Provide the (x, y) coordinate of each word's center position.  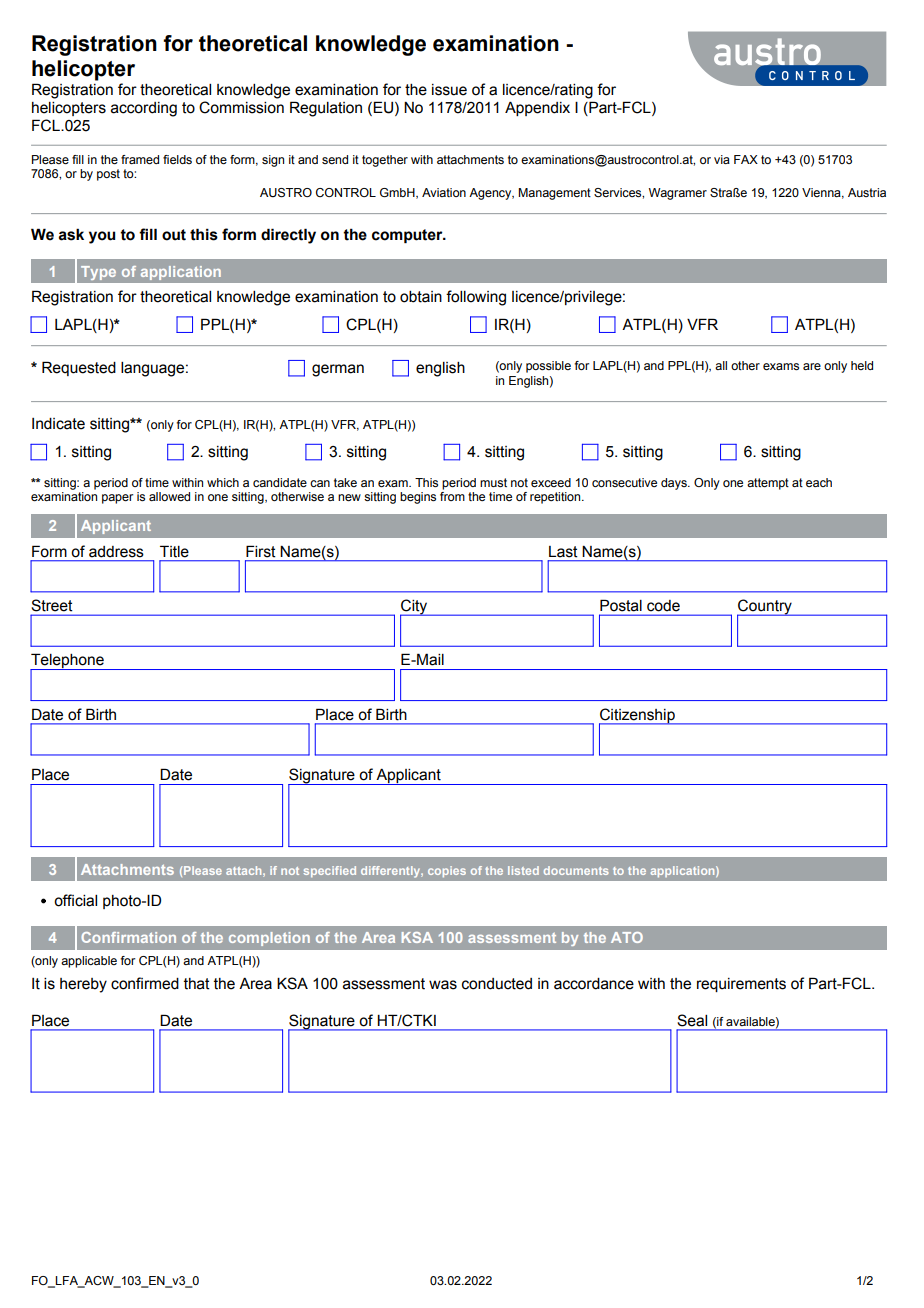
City (415, 608)
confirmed (145, 983)
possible (548, 367)
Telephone (68, 662)
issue (449, 90)
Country (765, 608)
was (443, 985)
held (862, 365)
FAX (746, 159)
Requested (79, 368)
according (144, 109)
